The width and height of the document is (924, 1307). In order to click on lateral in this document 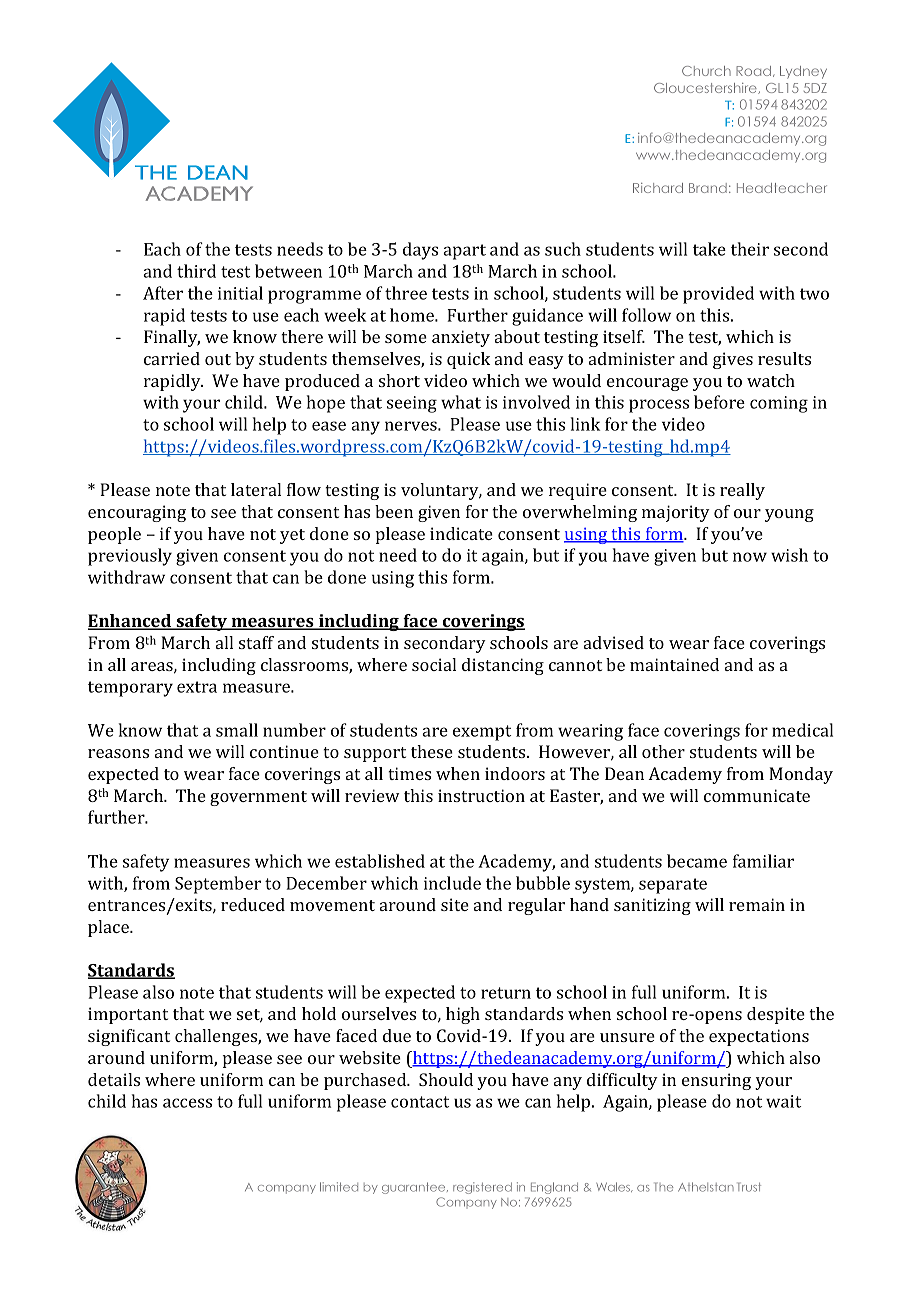, I will do `click(256, 489)`.
